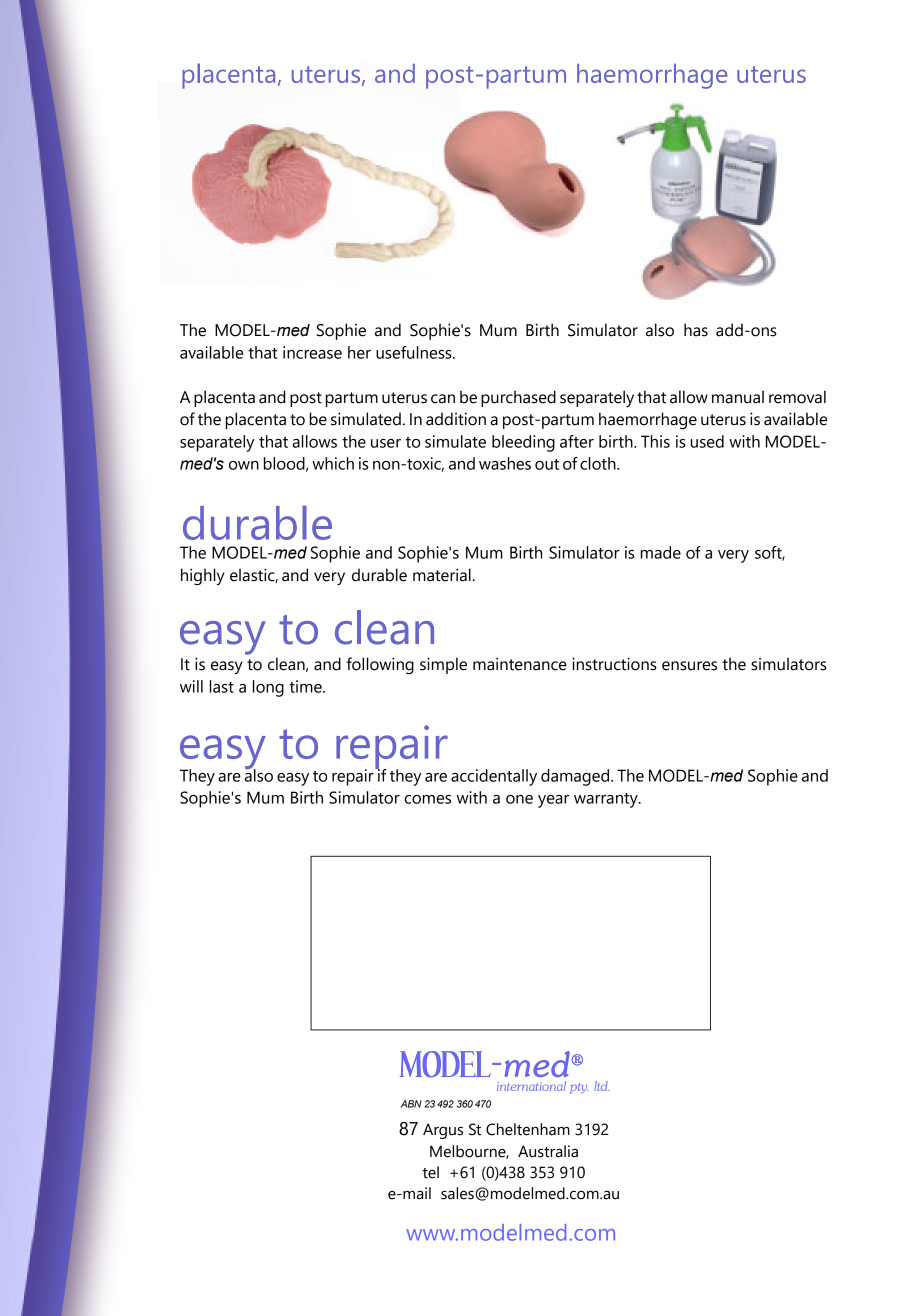 This screenshot has width=906, height=1316. Describe the element at coordinates (443, 399) in the screenshot. I see `can` at that location.
